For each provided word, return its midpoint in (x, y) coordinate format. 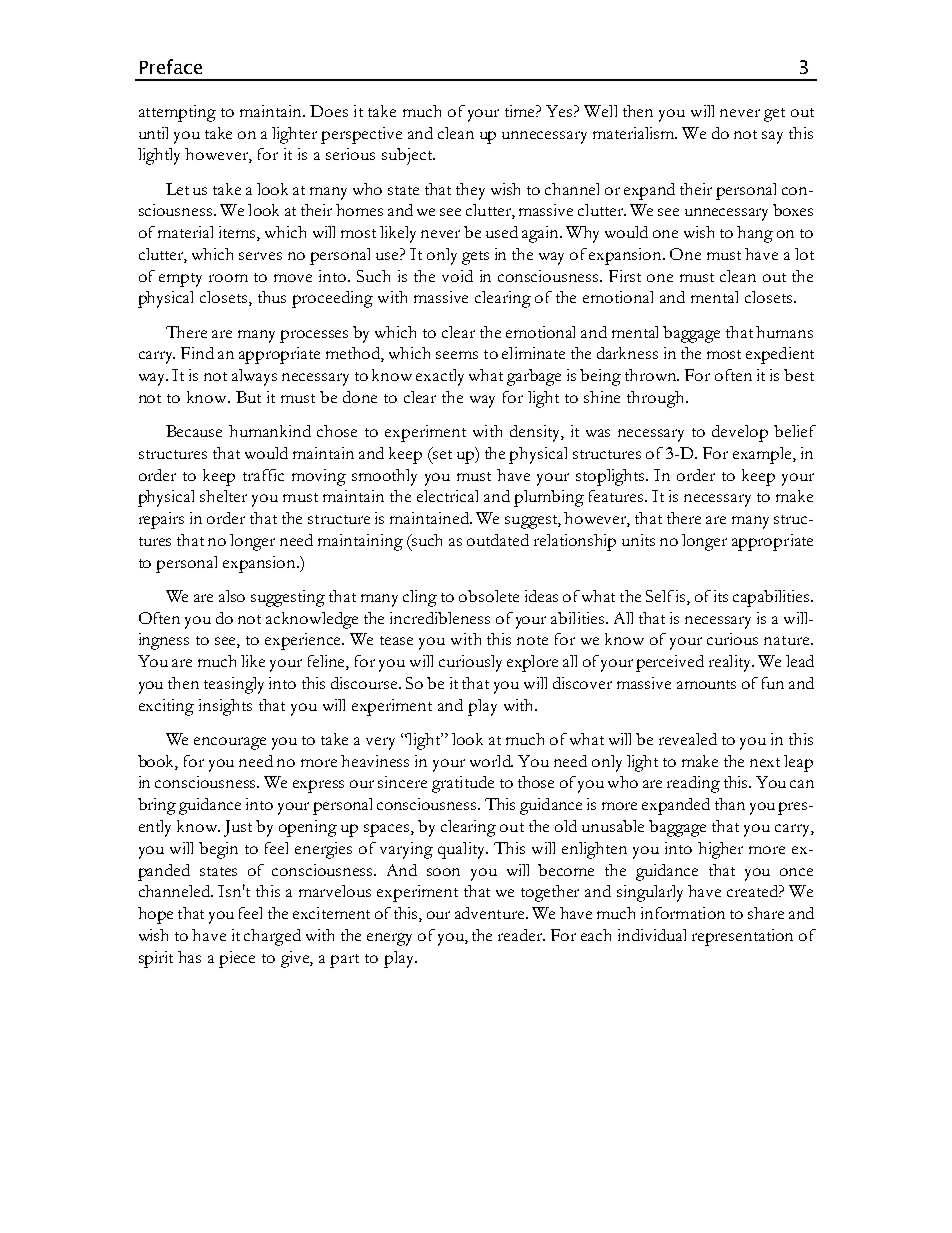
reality (731, 663)
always (254, 377)
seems (457, 355)
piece (237, 959)
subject (408, 156)
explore (532, 663)
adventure (491, 913)
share (766, 913)
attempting (177, 113)
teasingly (234, 685)
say (772, 137)
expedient (780, 355)
